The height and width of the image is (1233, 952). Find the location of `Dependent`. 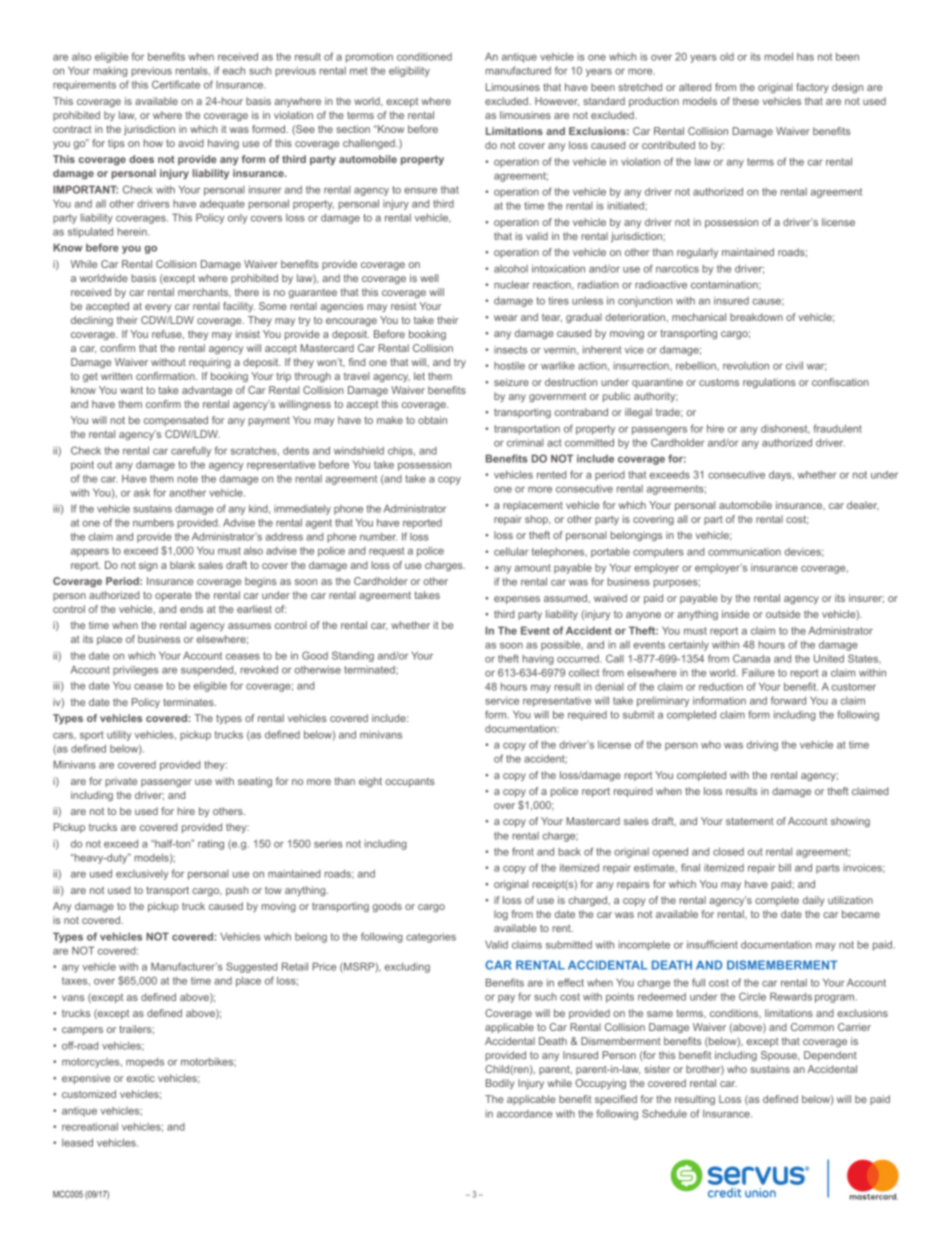

Dependent is located at coordinates (830, 1056).
